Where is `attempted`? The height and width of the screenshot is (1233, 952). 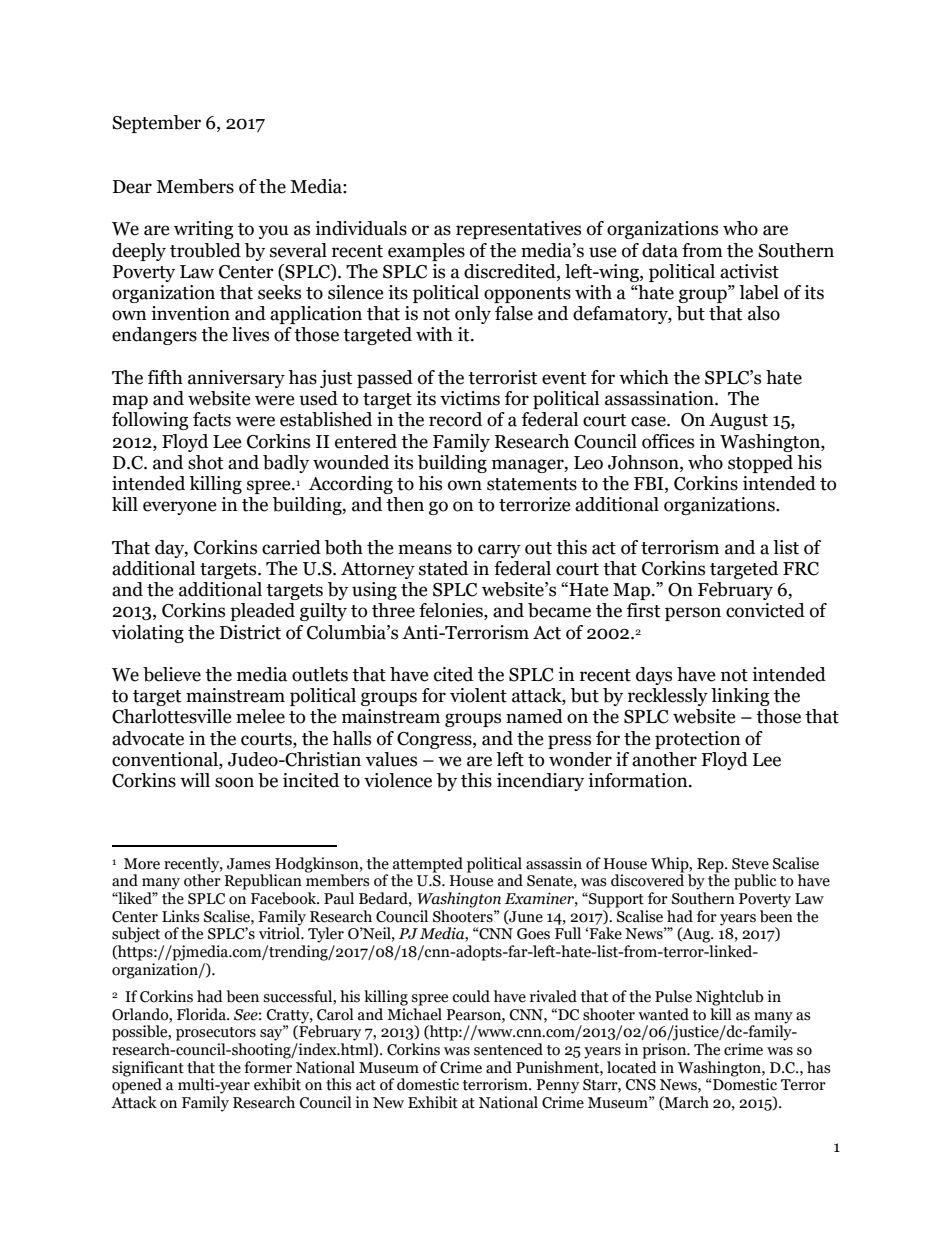 attempted is located at coordinates (428, 865).
